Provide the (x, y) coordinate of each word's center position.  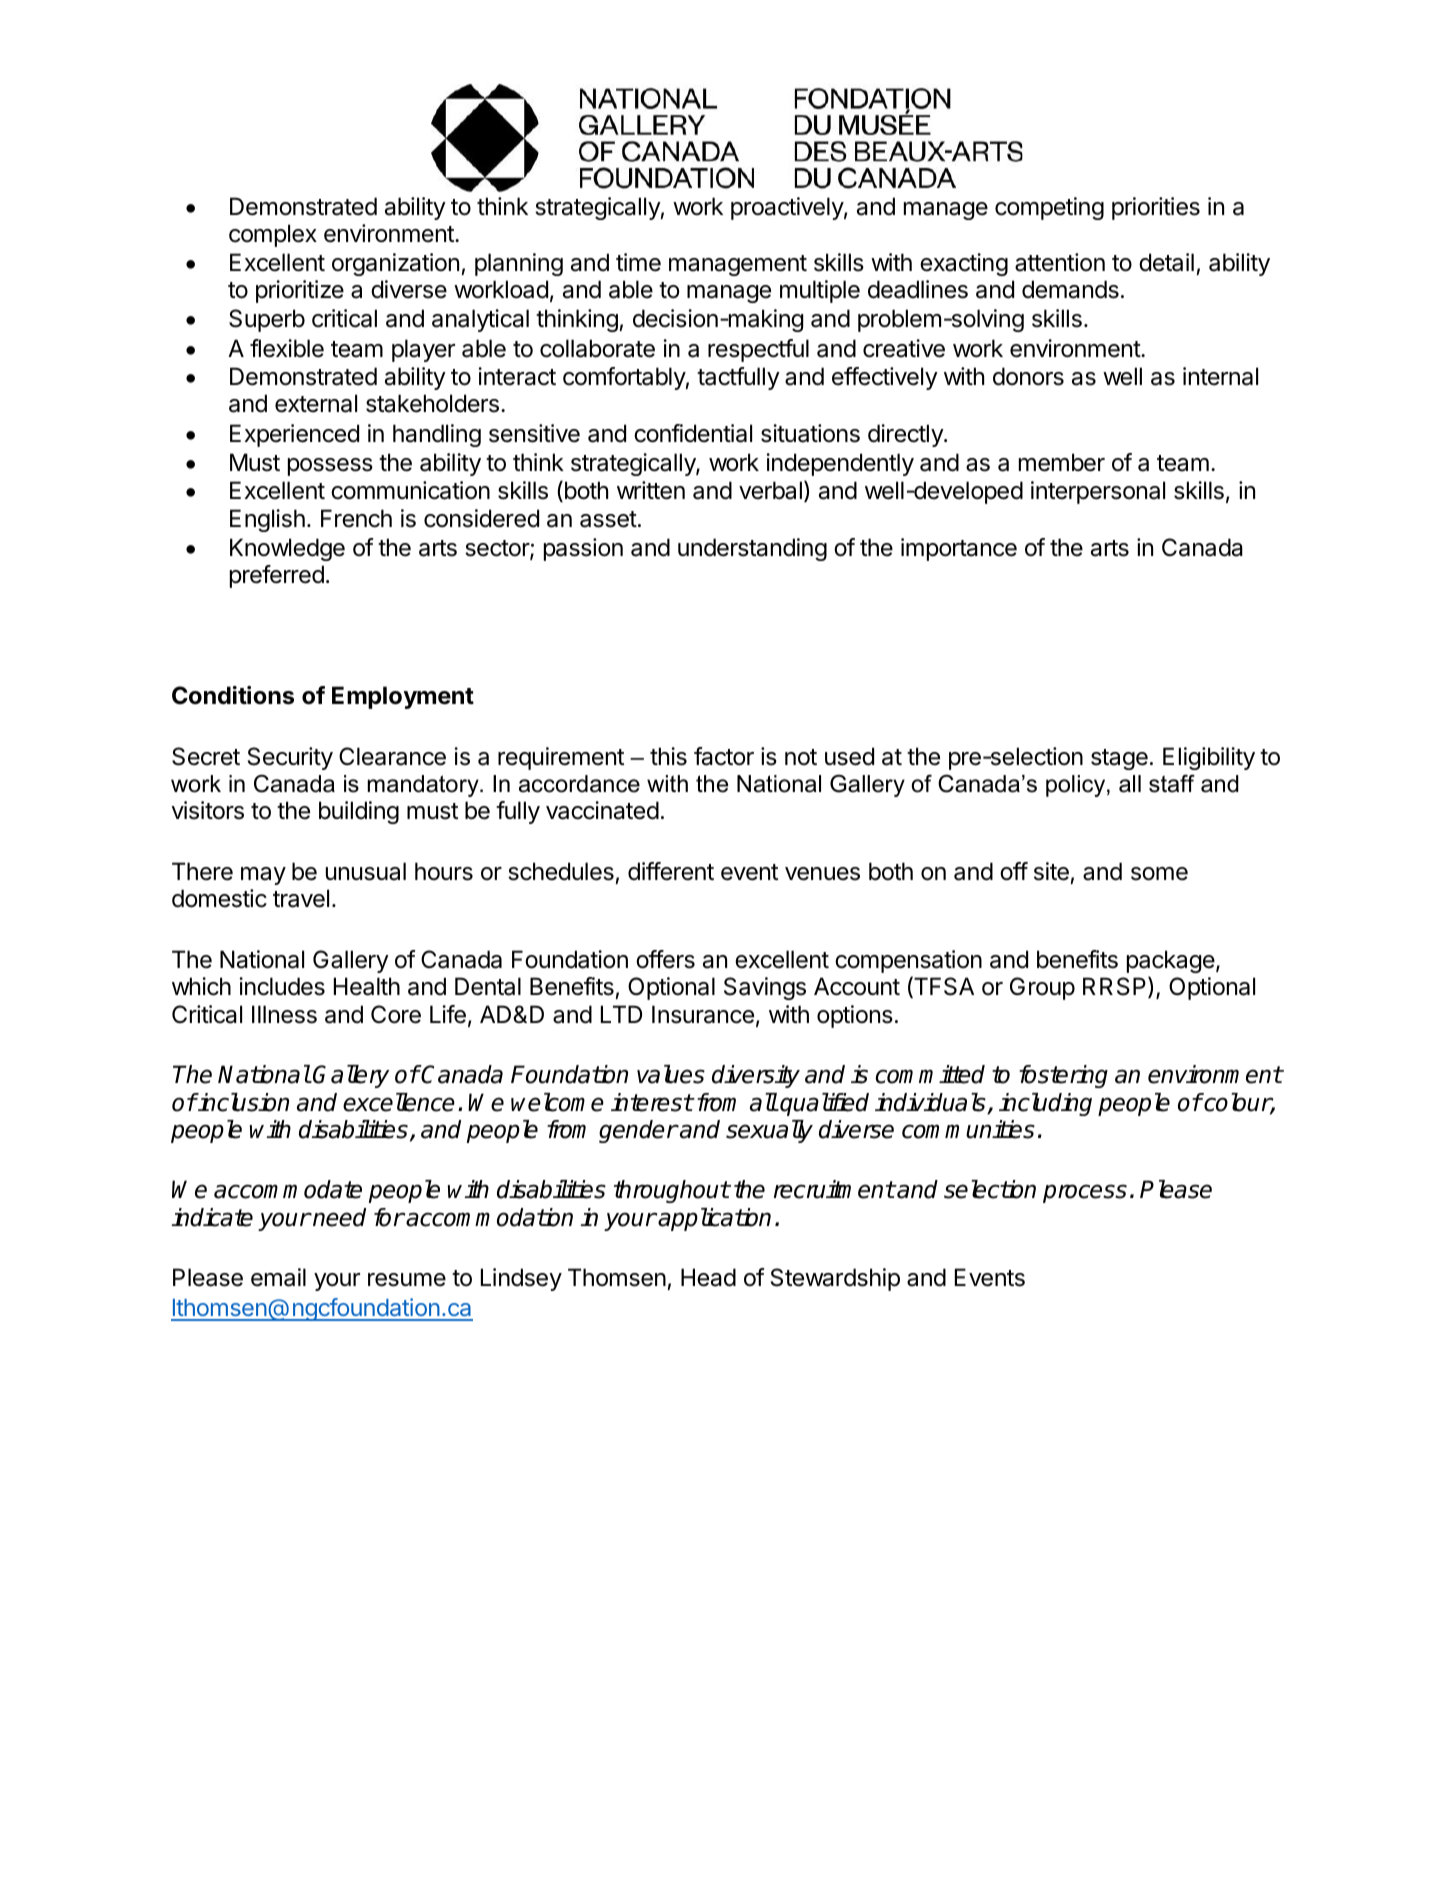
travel (301, 898)
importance (959, 549)
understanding (752, 549)
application (714, 1219)
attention (1060, 262)
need (338, 1217)
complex (273, 235)
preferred (277, 576)
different (671, 871)
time (638, 262)
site (1051, 871)
